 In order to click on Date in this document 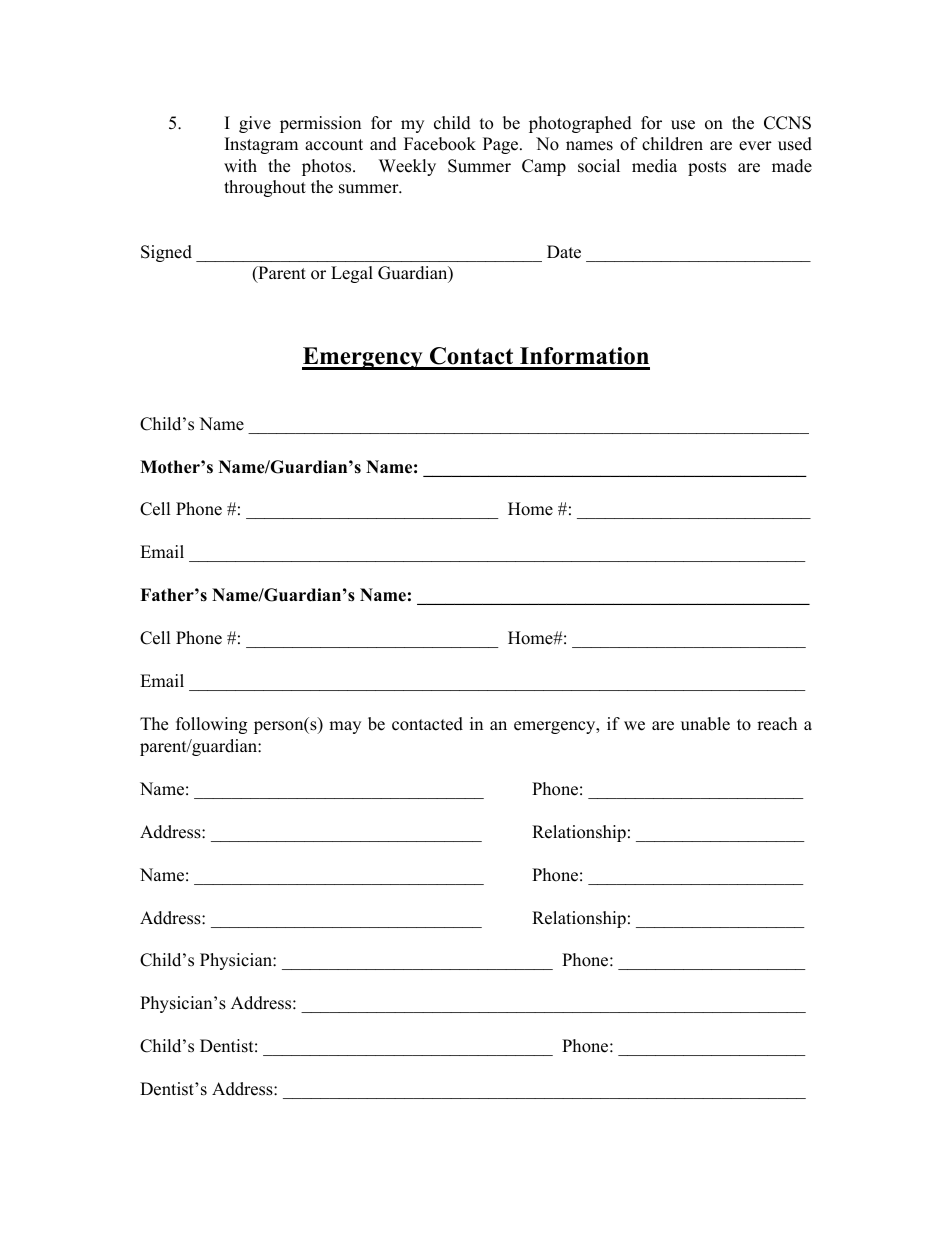, I will do `click(564, 252)`.
